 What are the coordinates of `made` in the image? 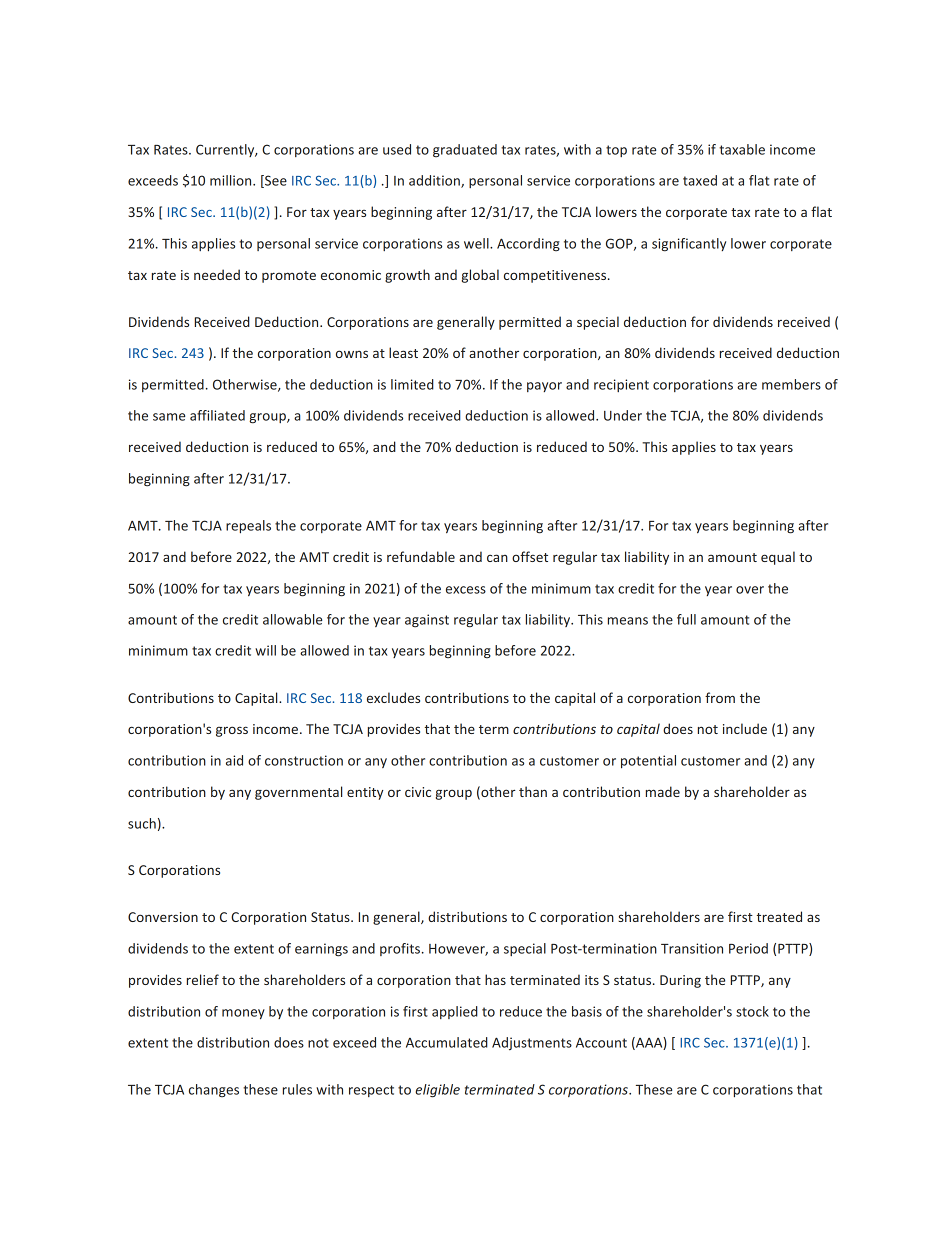 It's located at (663, 791).
